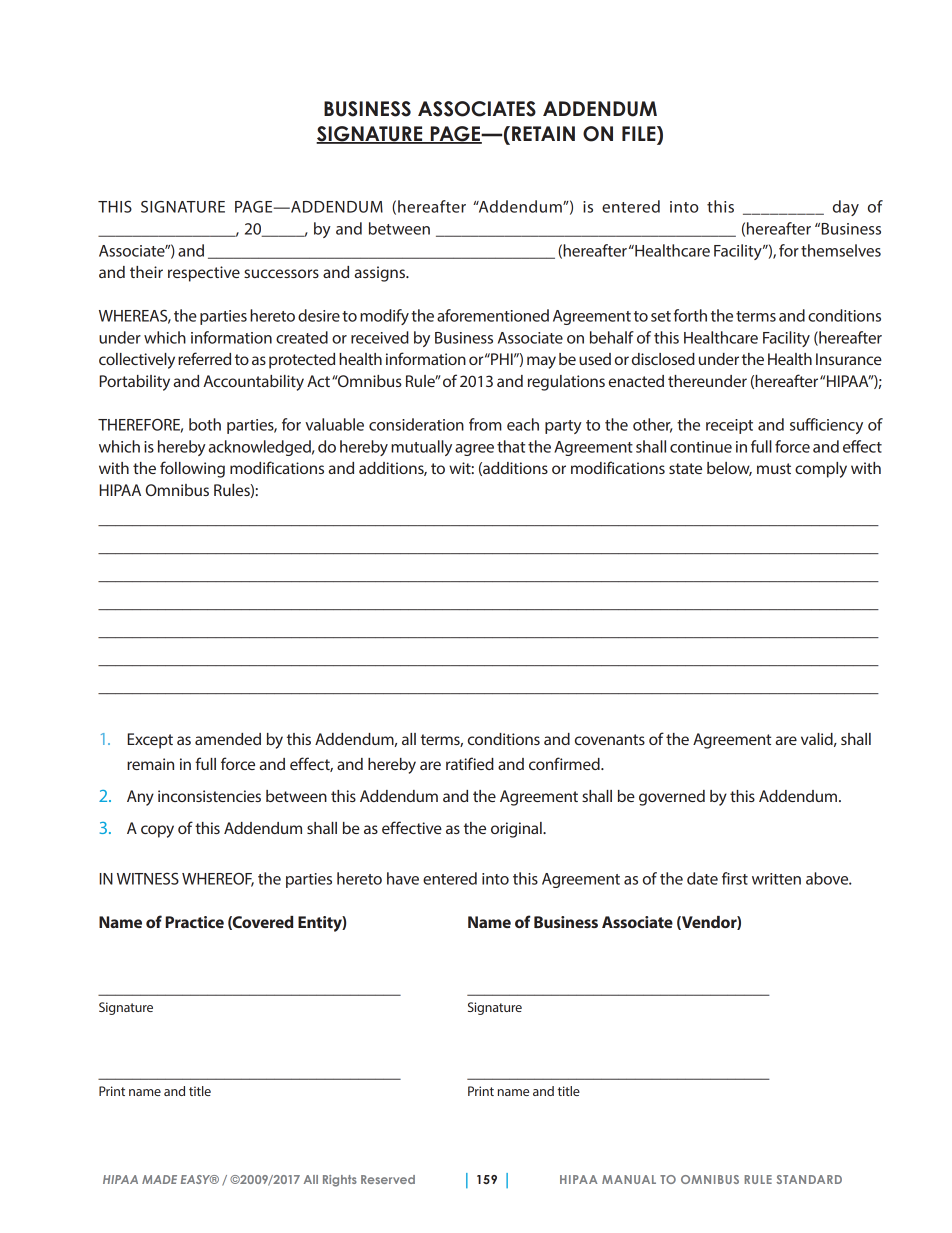 The height and width of the image is (1233, 952). Describe the element at coordinates (776, 879) in the image. I see `written` at that location.
